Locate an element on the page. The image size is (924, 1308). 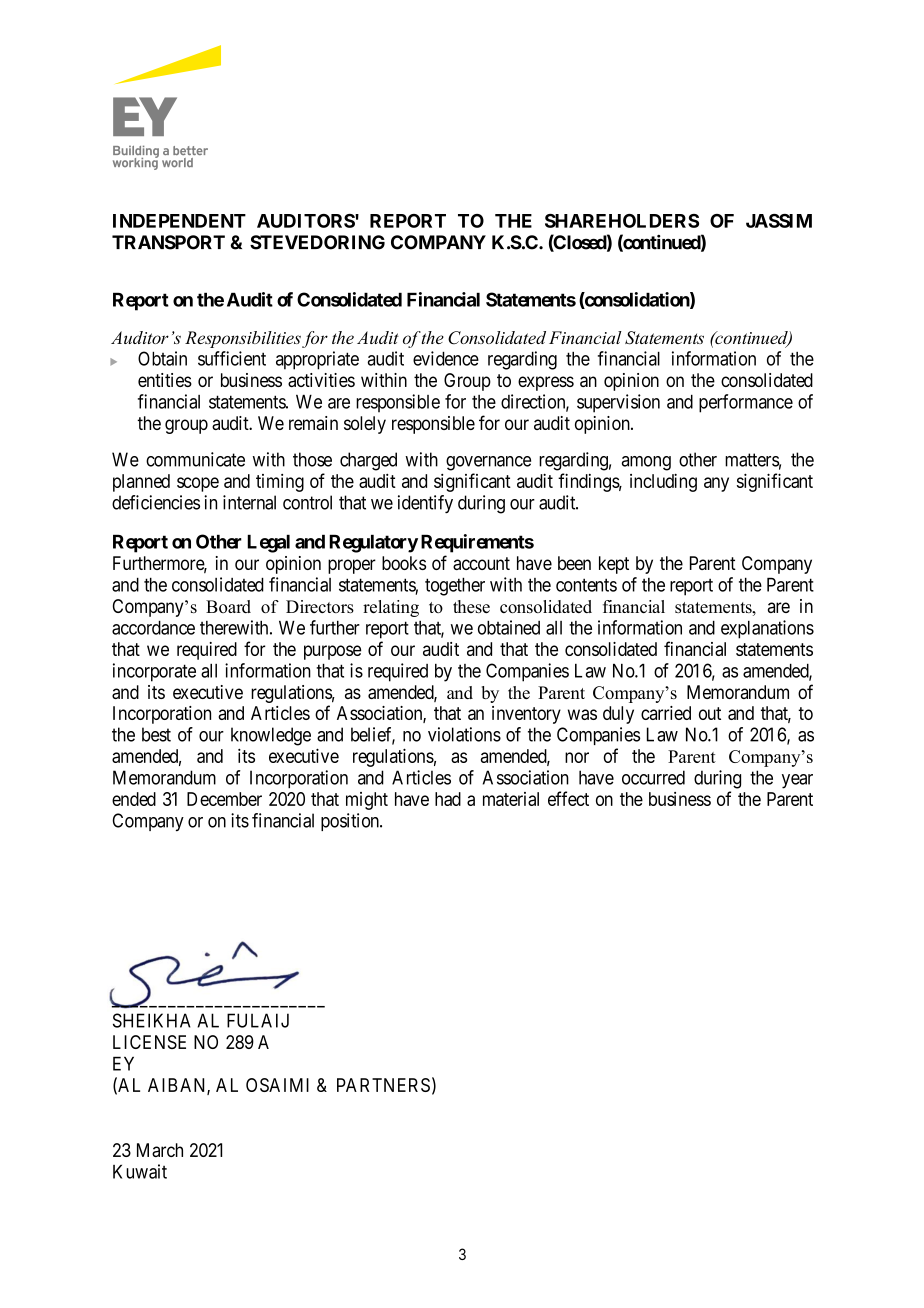
TRANSPORT is located at coordinates (168, 242).
